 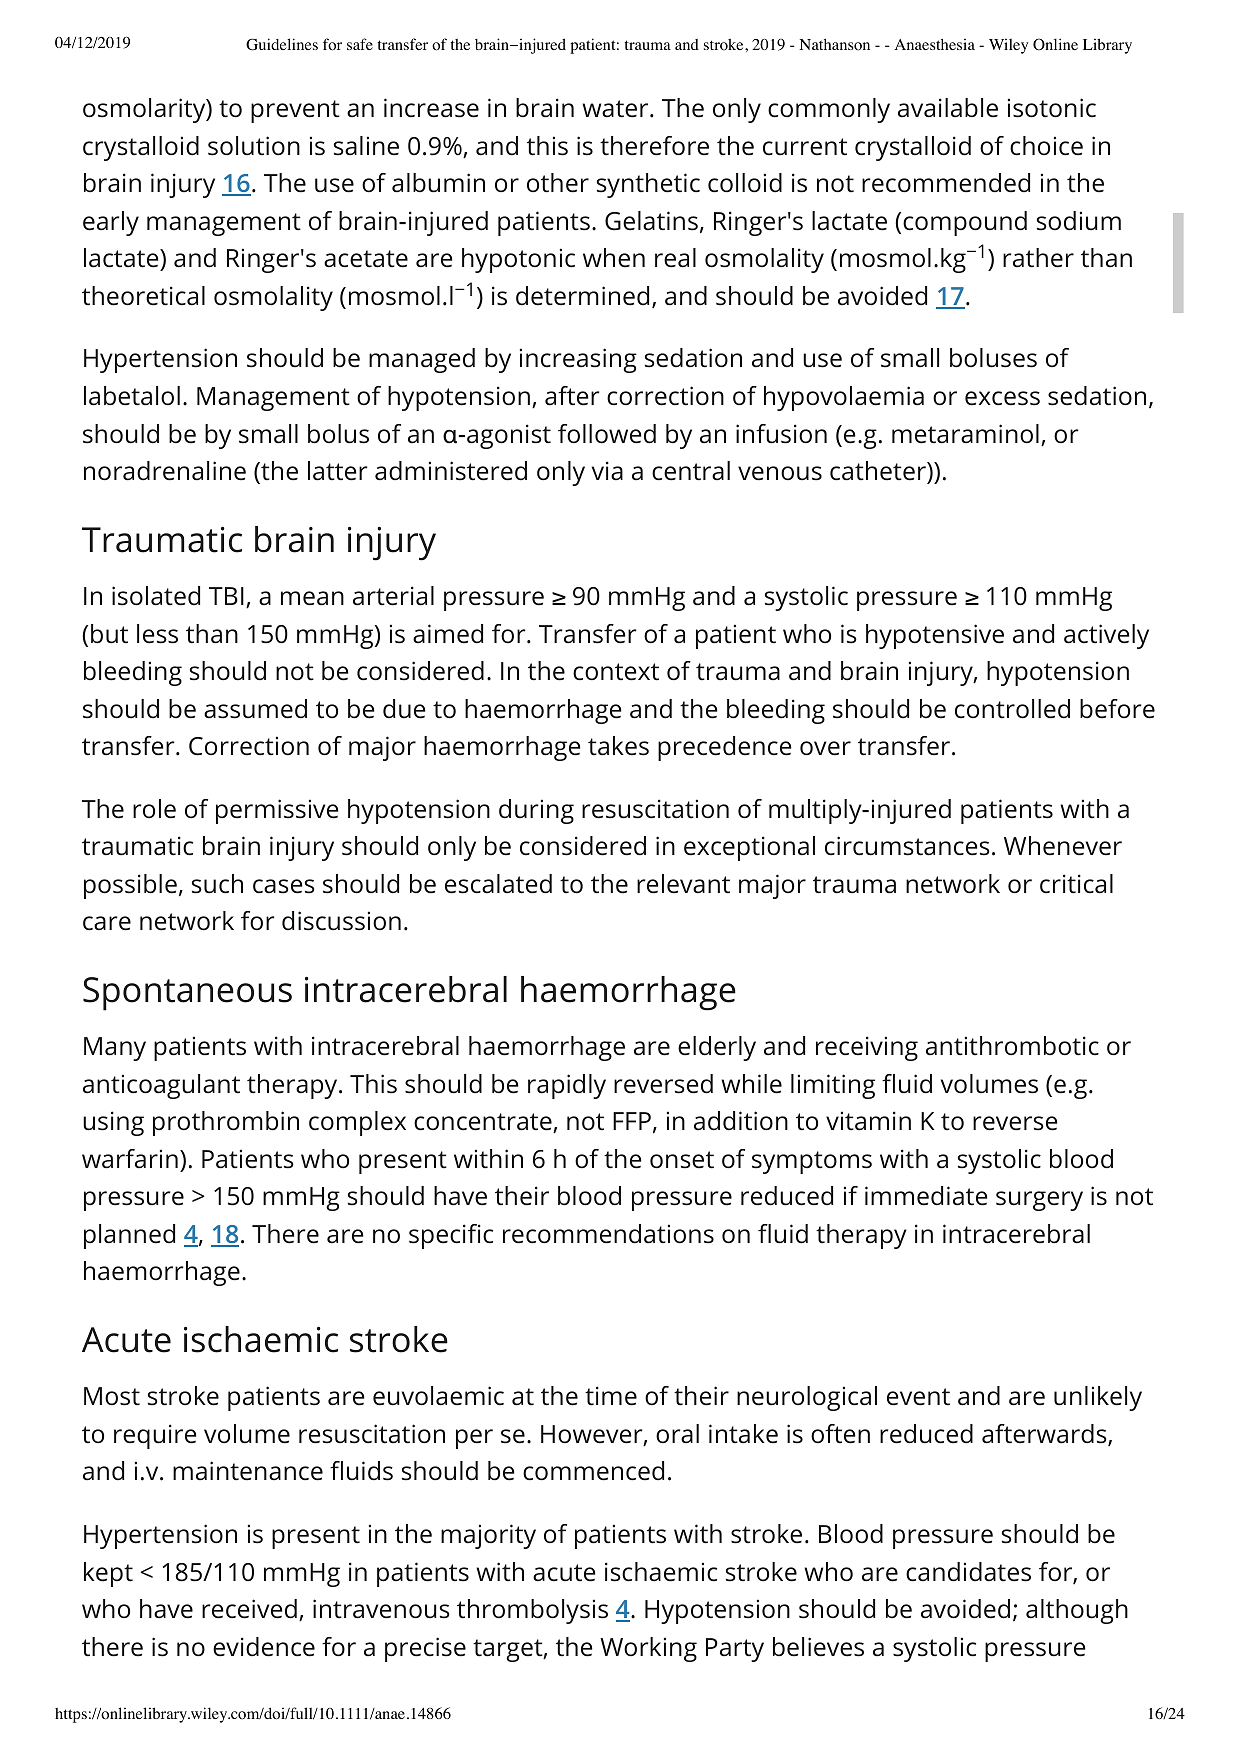 What do you see at coordinates (226, 1123) in the image?
I see `prothrombin` at bounding box center [226, 1123].
